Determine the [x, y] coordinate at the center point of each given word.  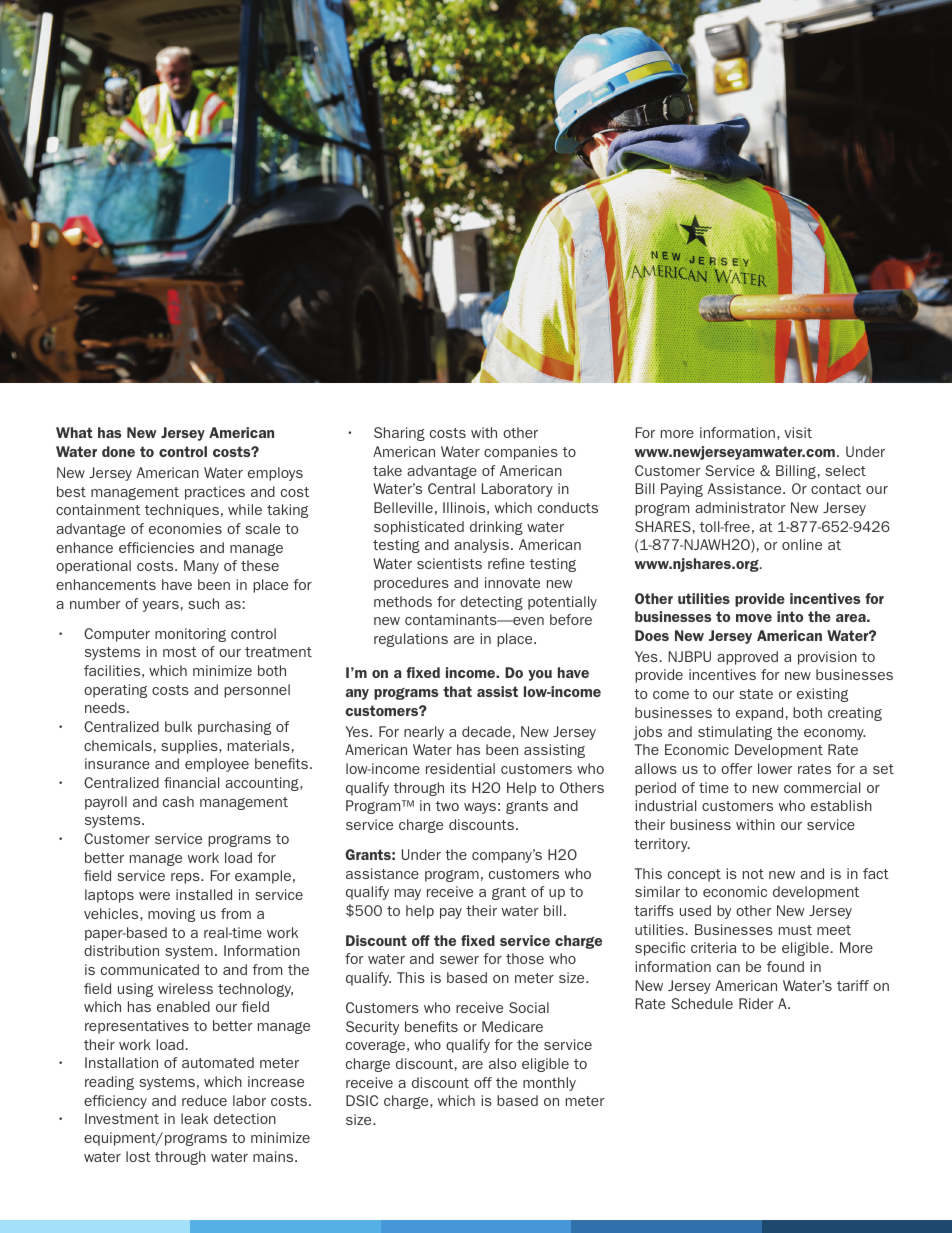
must [795, 930]
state [756, 694]
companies [521, 453]
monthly [549, 1084]
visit [798, 432]
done [118, 451]
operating [115, 691]
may [408, 894]
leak [194, 1118]
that [457, 691]
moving [171, 915]
